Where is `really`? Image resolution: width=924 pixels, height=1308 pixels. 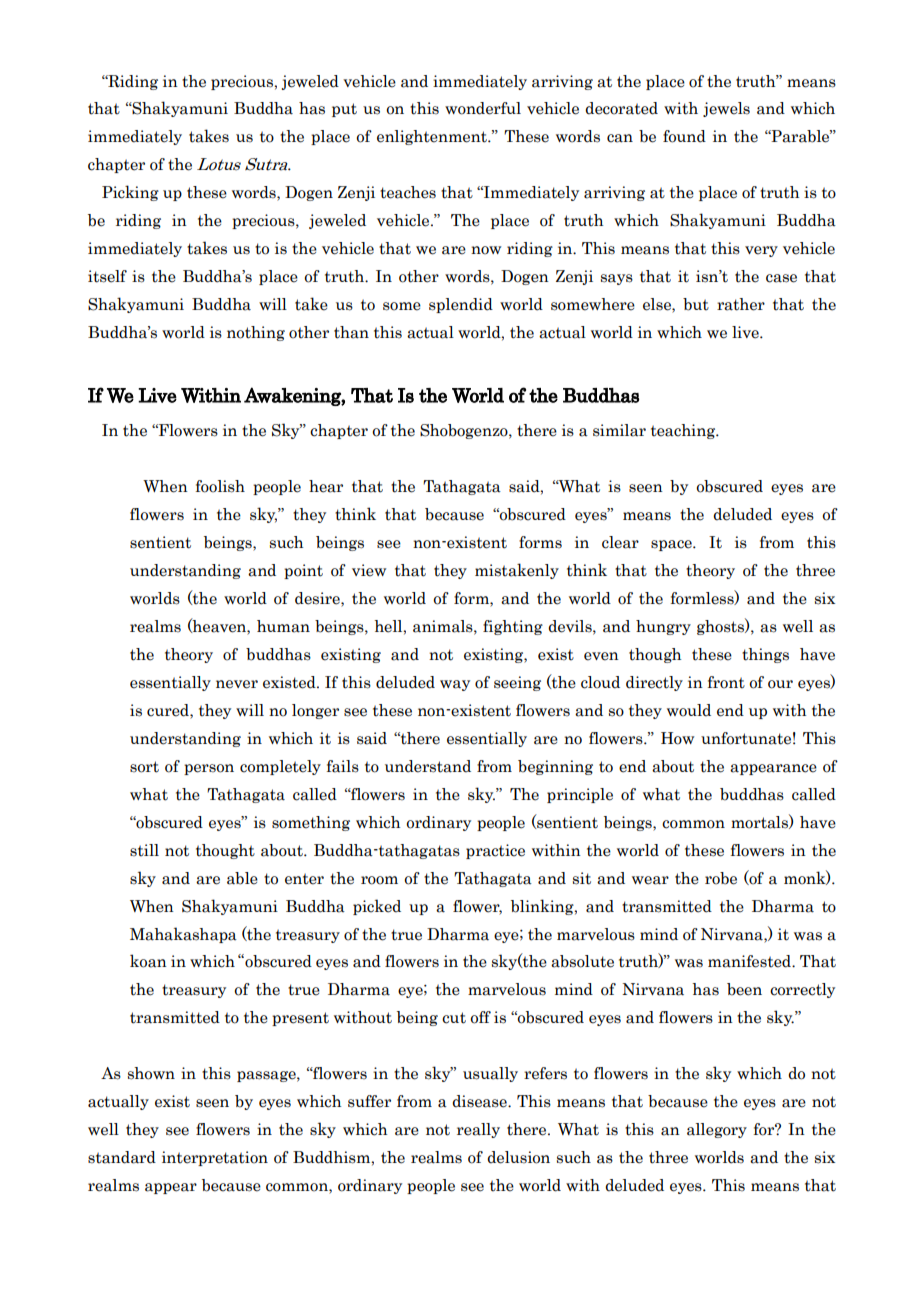
really is located at coordinates (478, 1130).
